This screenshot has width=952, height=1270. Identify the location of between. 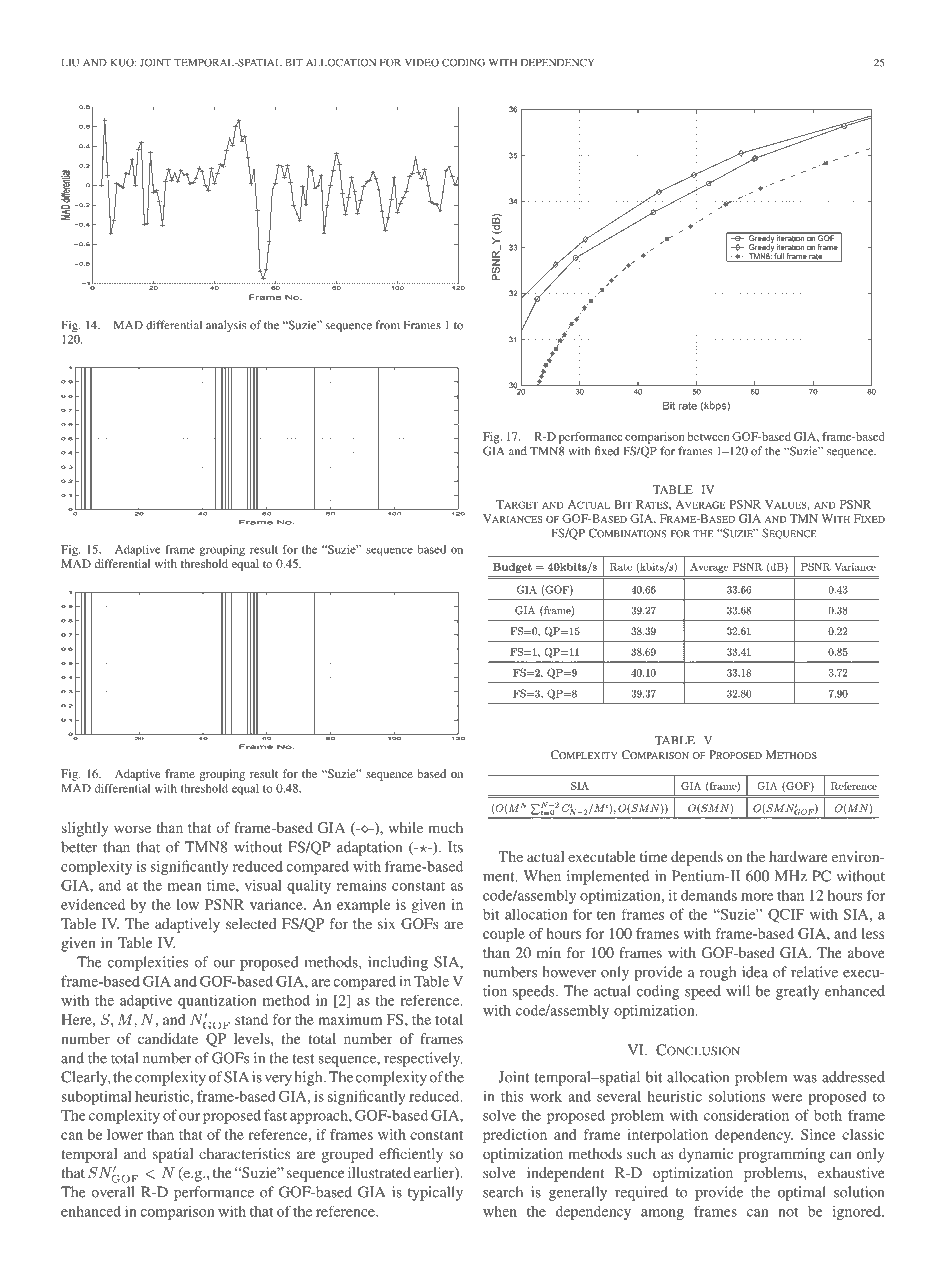
(708, 436).
